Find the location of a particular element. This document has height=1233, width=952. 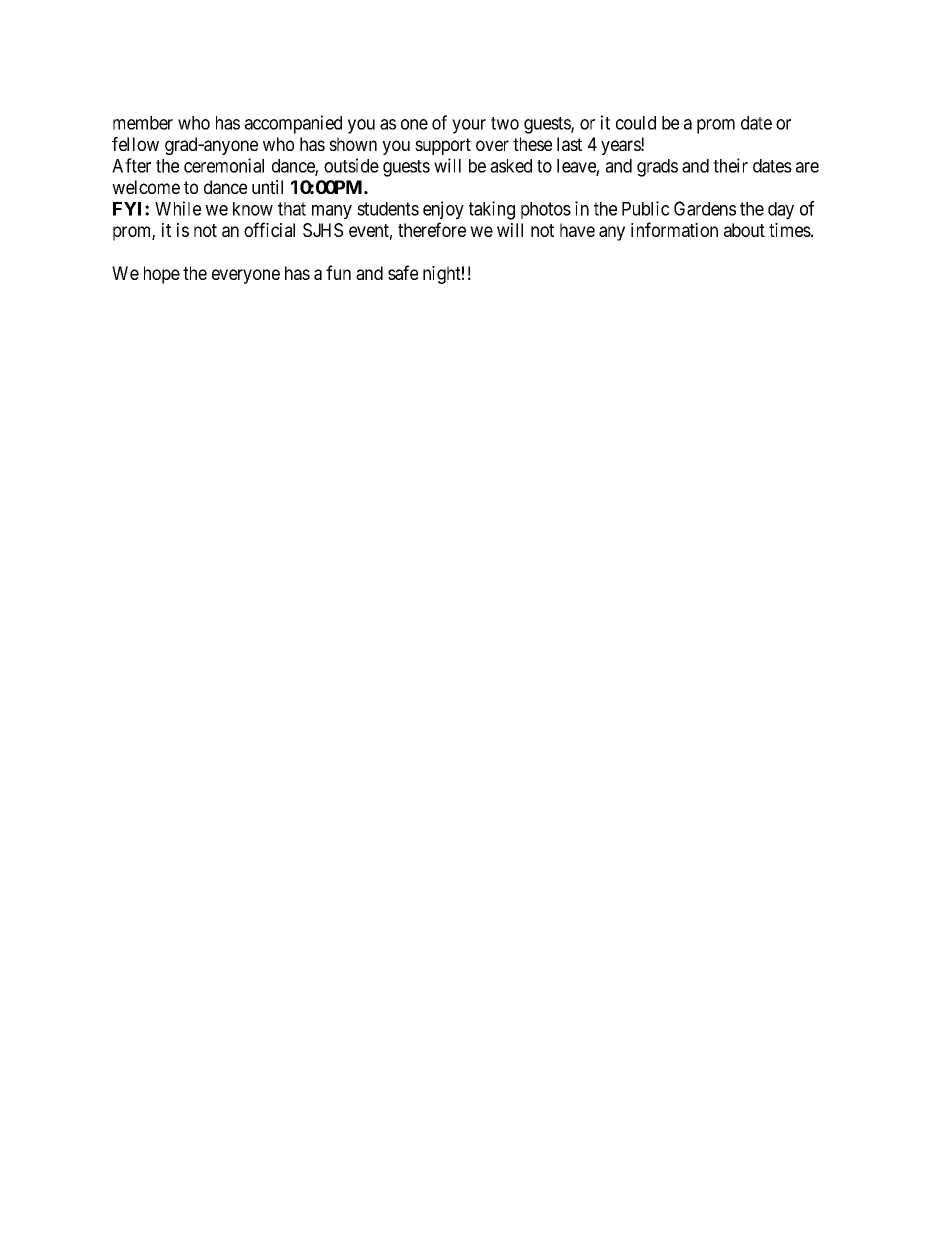

official is located at coordinates (269, 229).
